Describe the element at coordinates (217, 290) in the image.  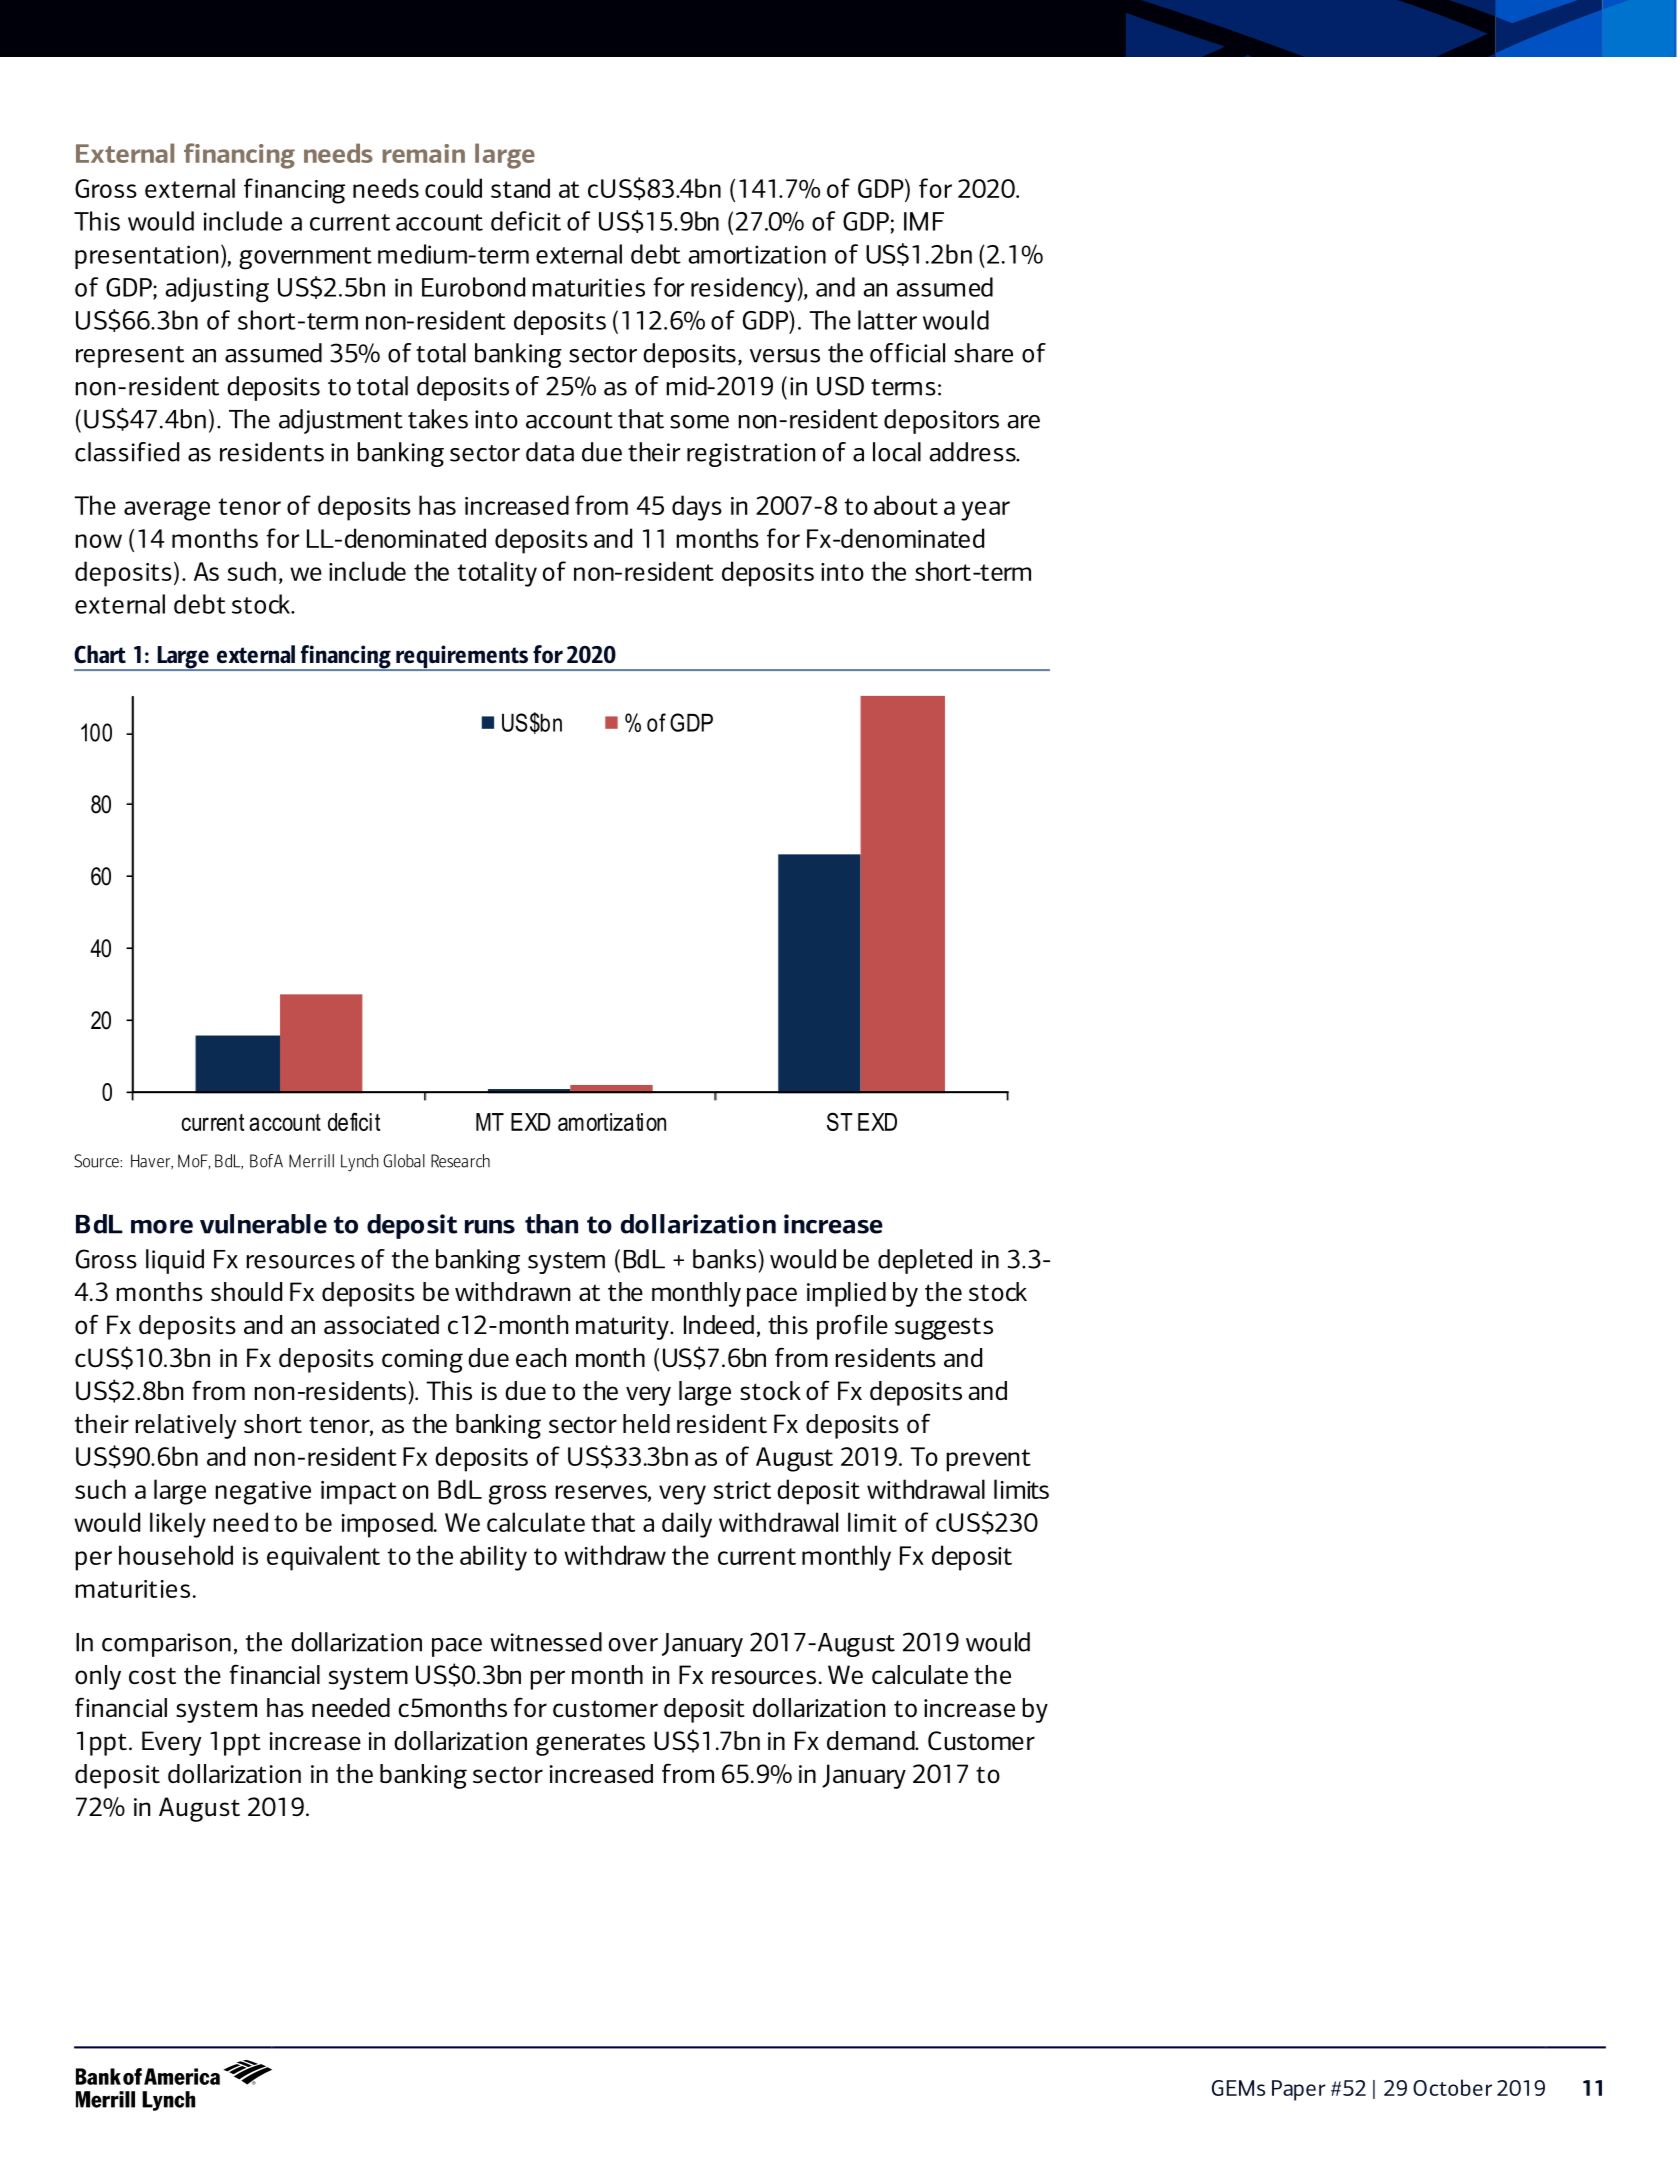
I see `adjusting` at that location.
